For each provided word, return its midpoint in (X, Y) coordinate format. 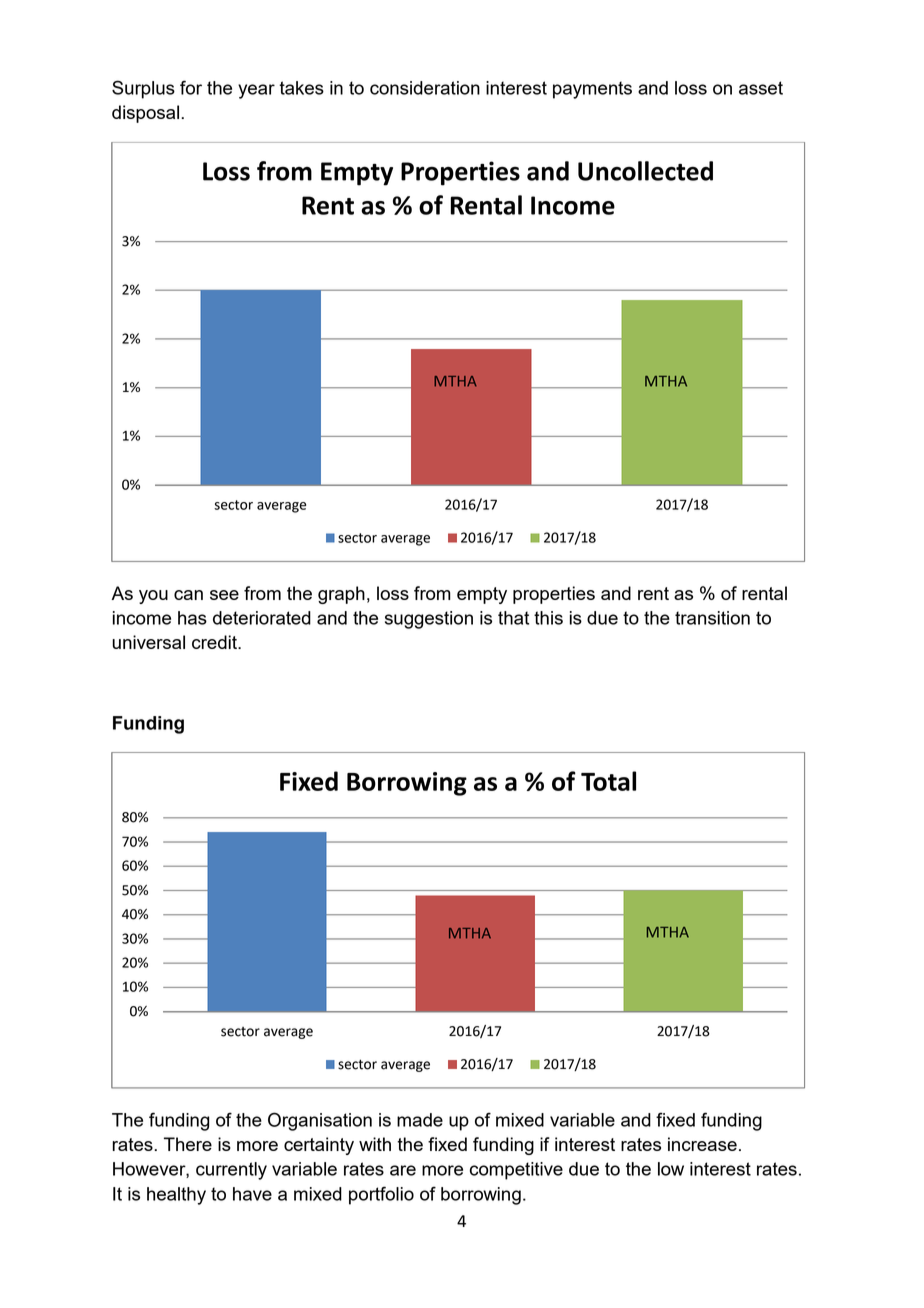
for (191, 87)
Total (608, 781)
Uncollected (645, 171)
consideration (425, 88)
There (188, 1144)
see (224, 595)
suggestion (429, 620)
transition (712, 618)
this (548, 618)
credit (215, 642)
